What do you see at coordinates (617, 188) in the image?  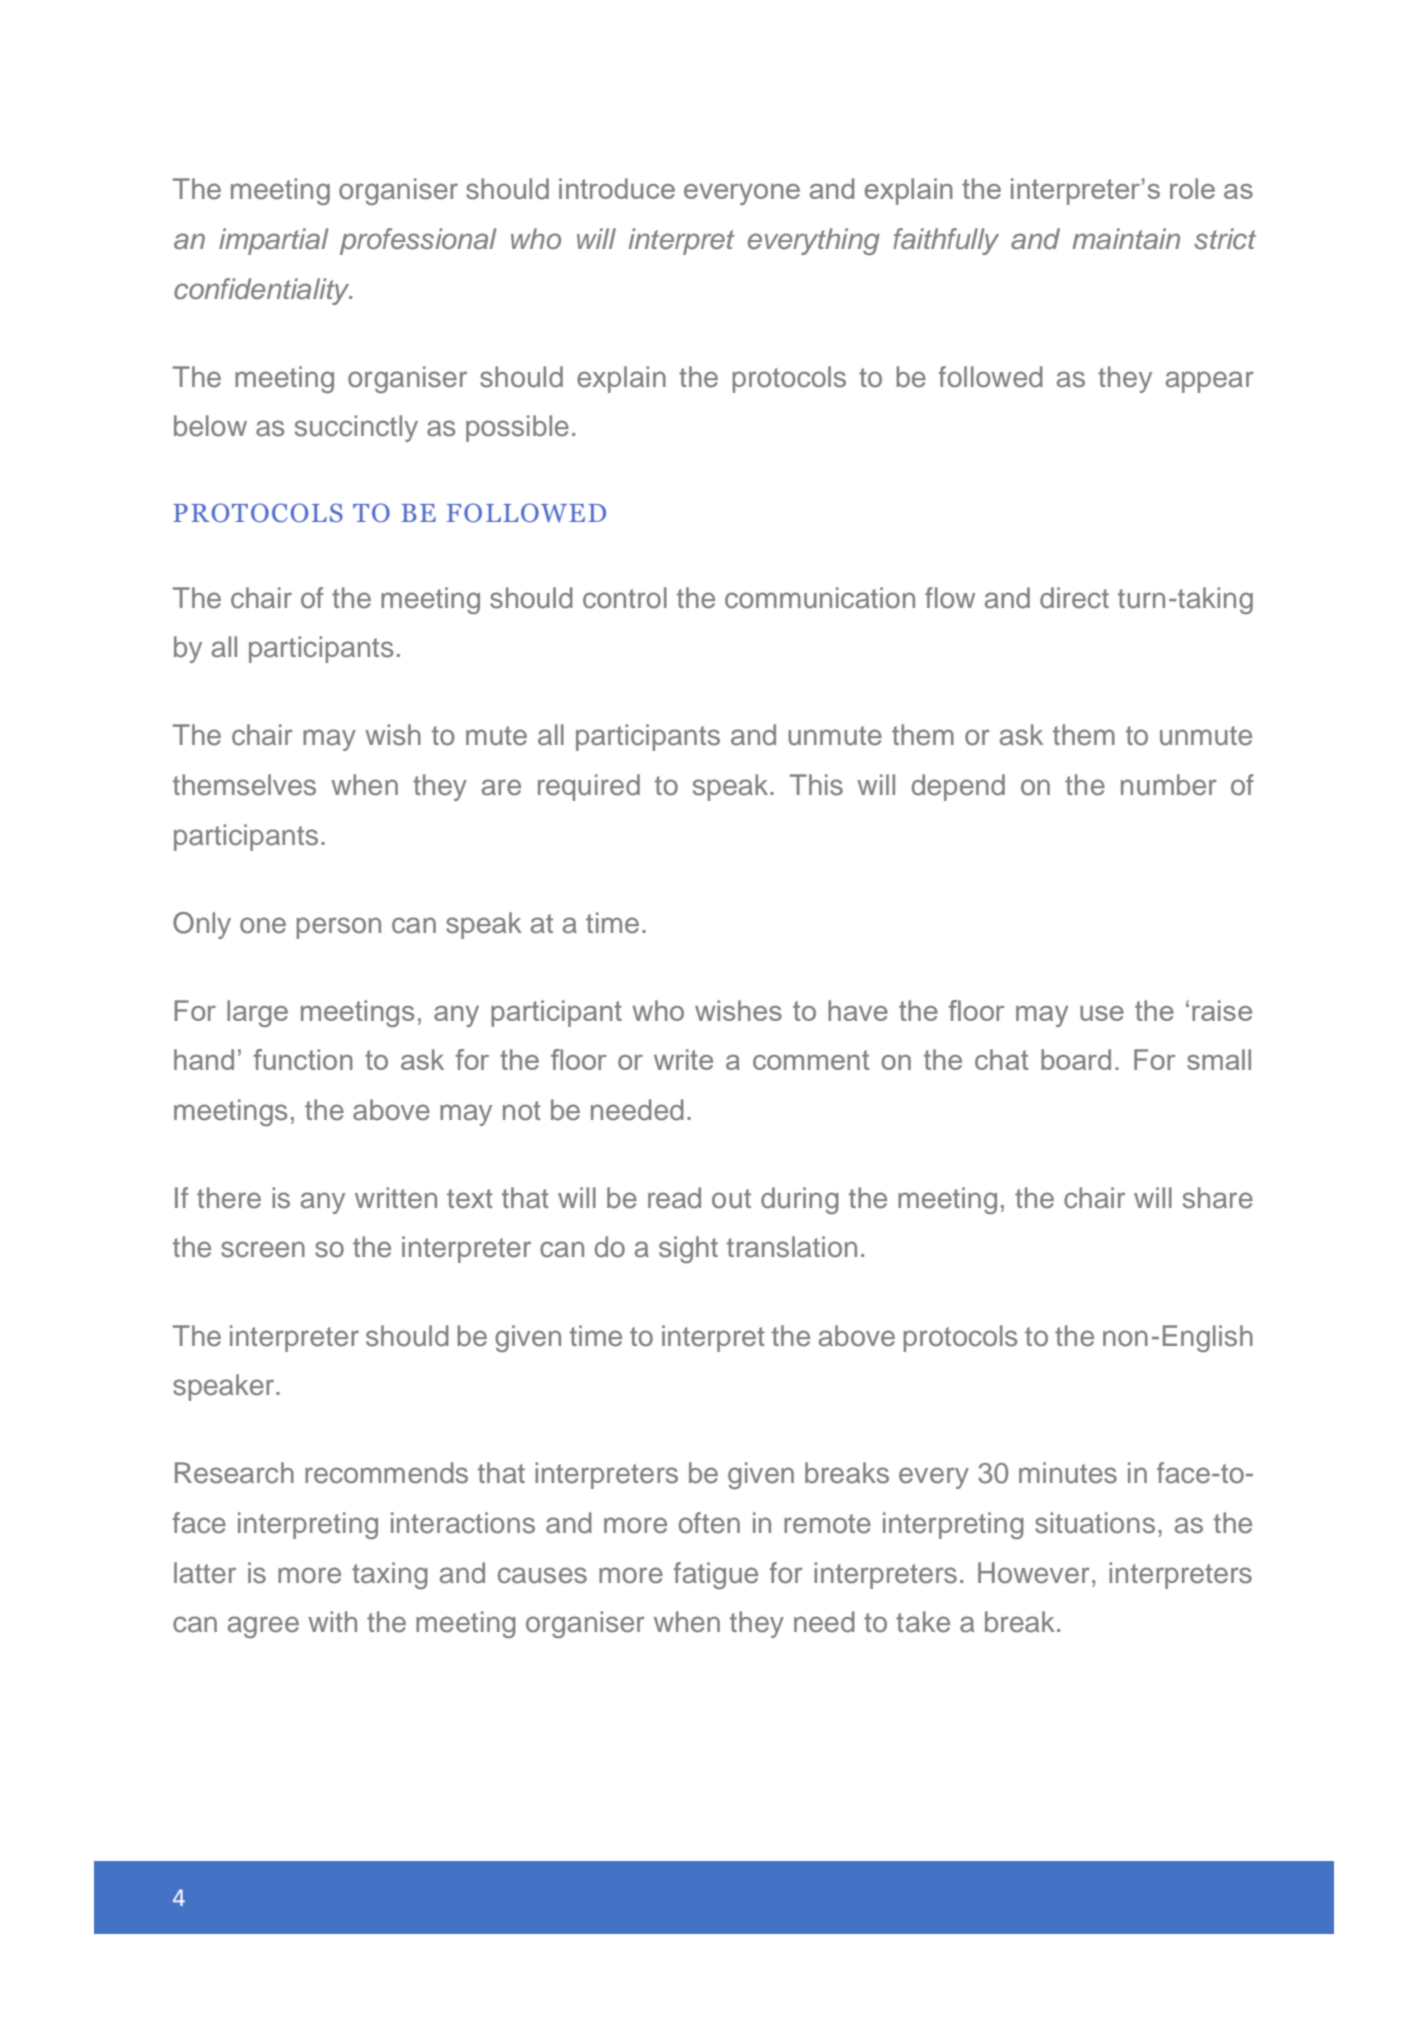 I see `introduce` at bounding box center [617, 188].
